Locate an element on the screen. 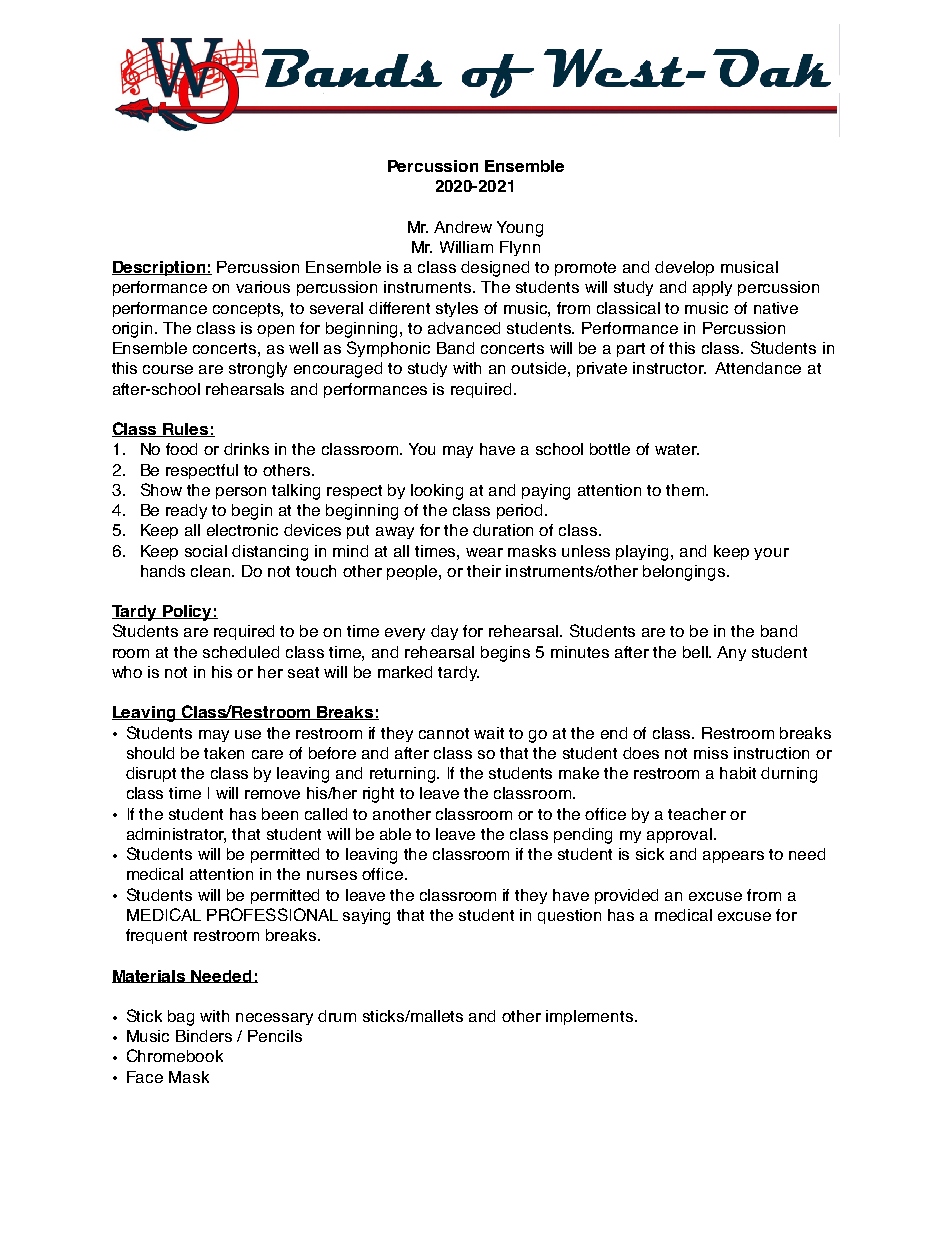 The image size is (952, 1233). scheduled is located at coordinates (241, 652).
